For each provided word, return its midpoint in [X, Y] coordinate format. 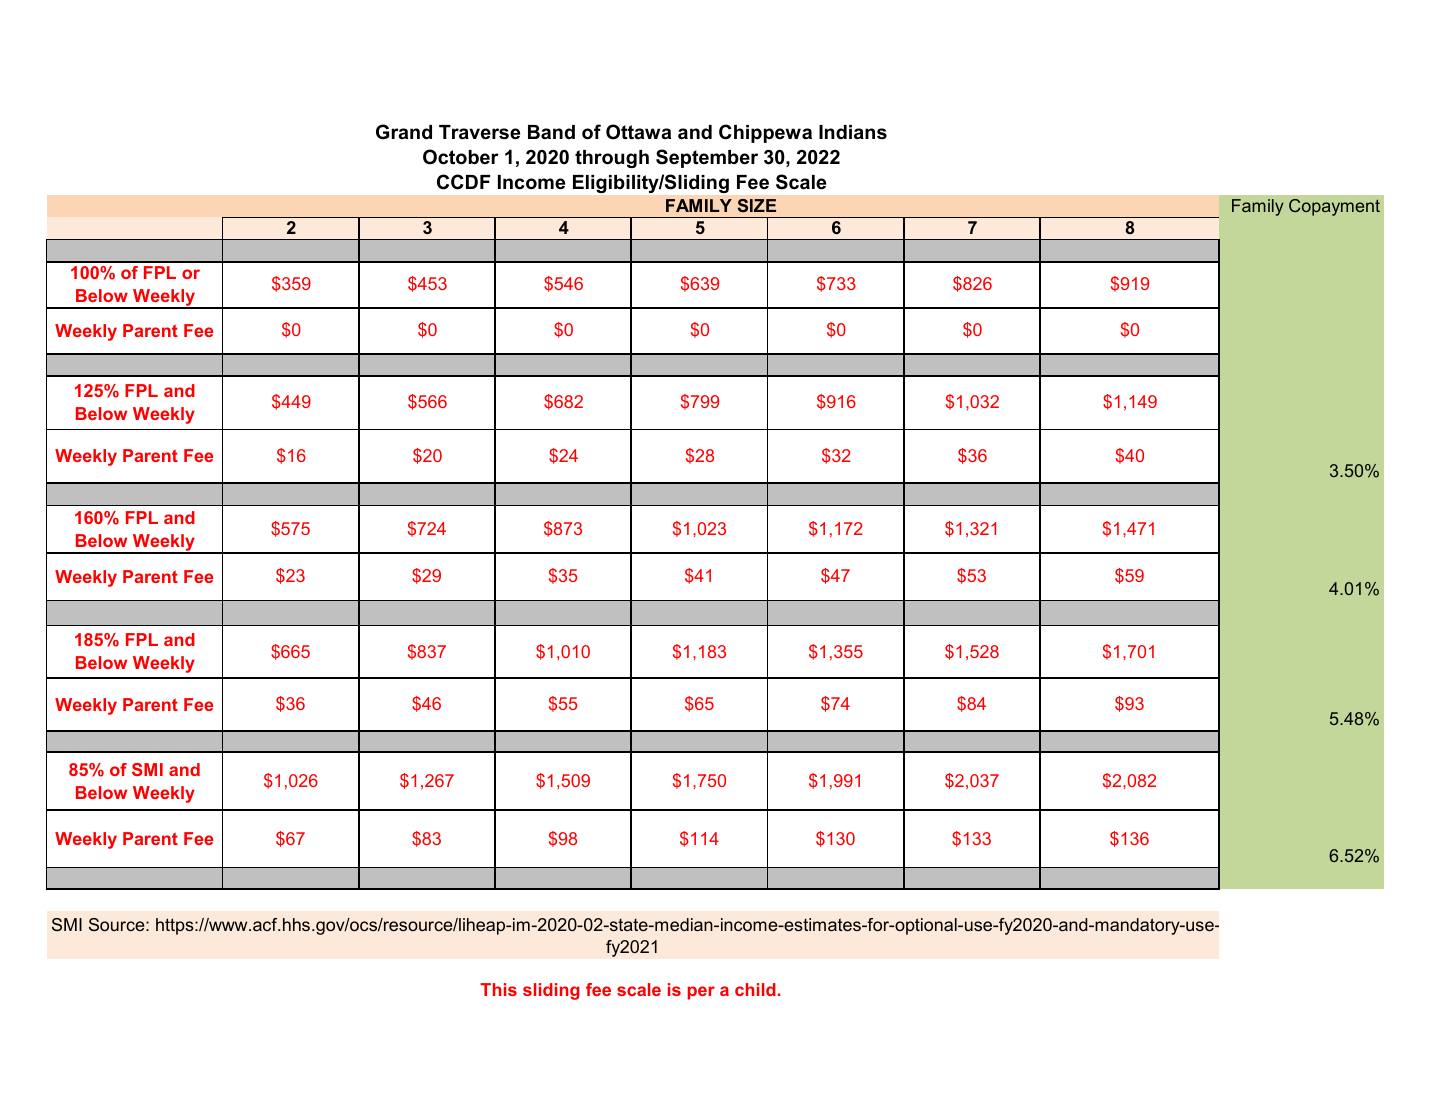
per [701, 993]
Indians [853, 132]
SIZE [757, 205]
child [755, 989]
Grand [404, 132]
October [461, 157]
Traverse [479, 132]
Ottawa [638, 132]
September [707, 158]
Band [551, 132]
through [612, 159]
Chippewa [765, 133]
